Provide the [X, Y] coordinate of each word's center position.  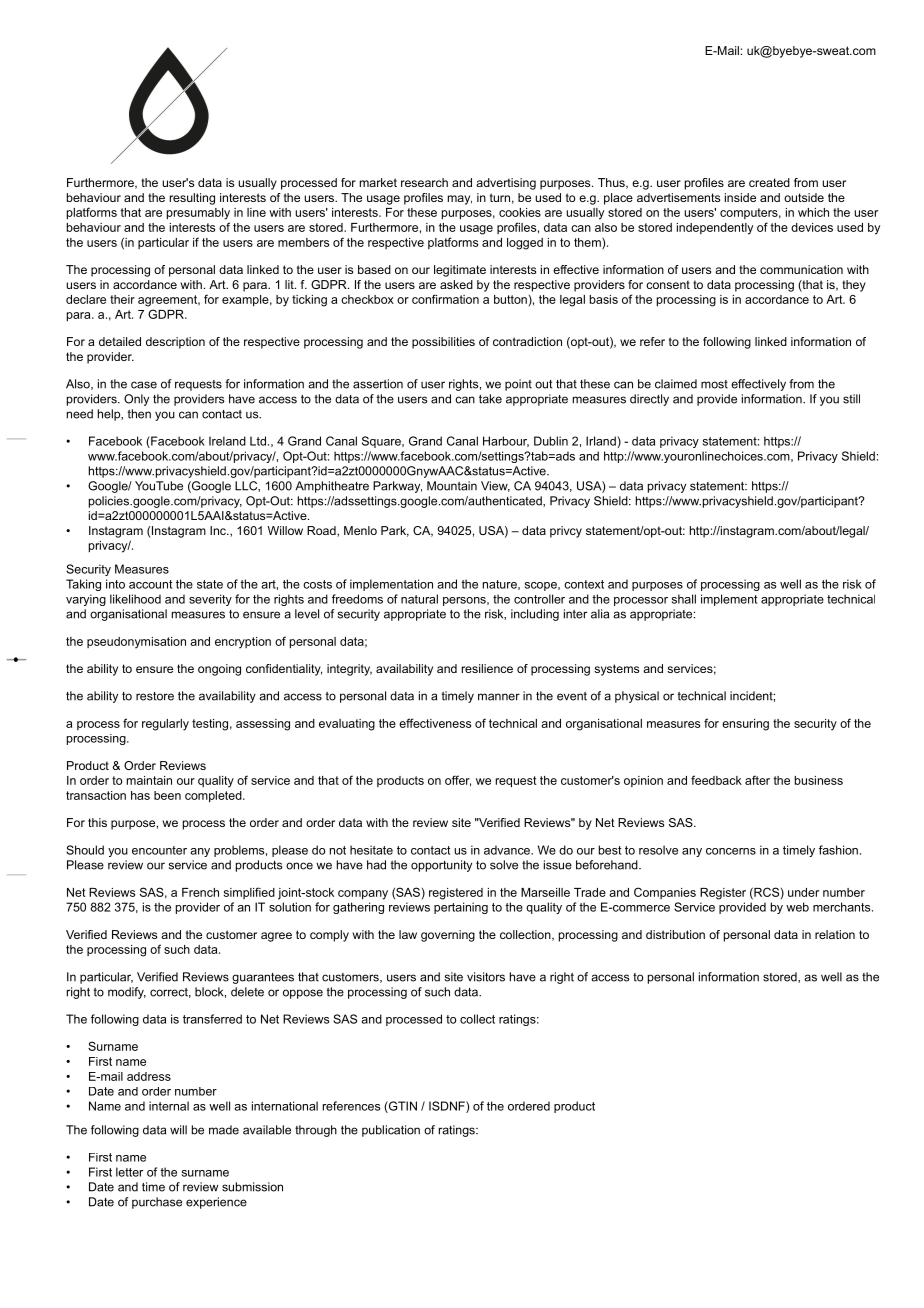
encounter [159, 850]
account [150, 584]
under [803, 892]
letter [129, 1172]
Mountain [452, 486]
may [460, 200]
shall [684, 599]
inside [740, 197]
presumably [198, 214]
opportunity [441, 866]
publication [391, 1131]
